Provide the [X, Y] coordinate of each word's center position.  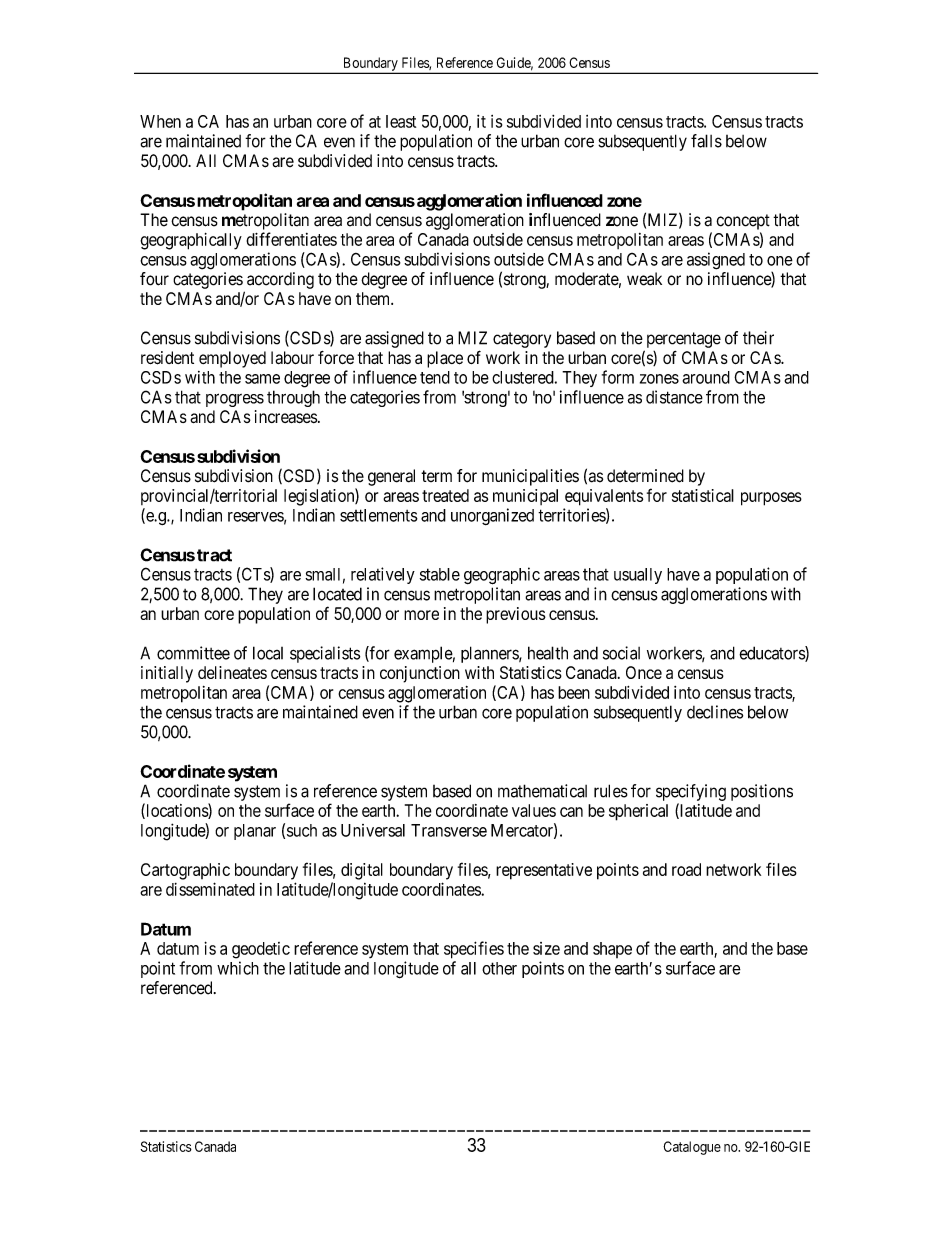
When [160, 121]
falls [706, 141]
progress [235, 400]
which [238, 968]
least [401, 121]
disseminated [210, 889]
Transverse [449, 830]
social [621, 653]
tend [435, 377]
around [706, 377]
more [421, 615]
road [686, 869]
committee [193, 653]
